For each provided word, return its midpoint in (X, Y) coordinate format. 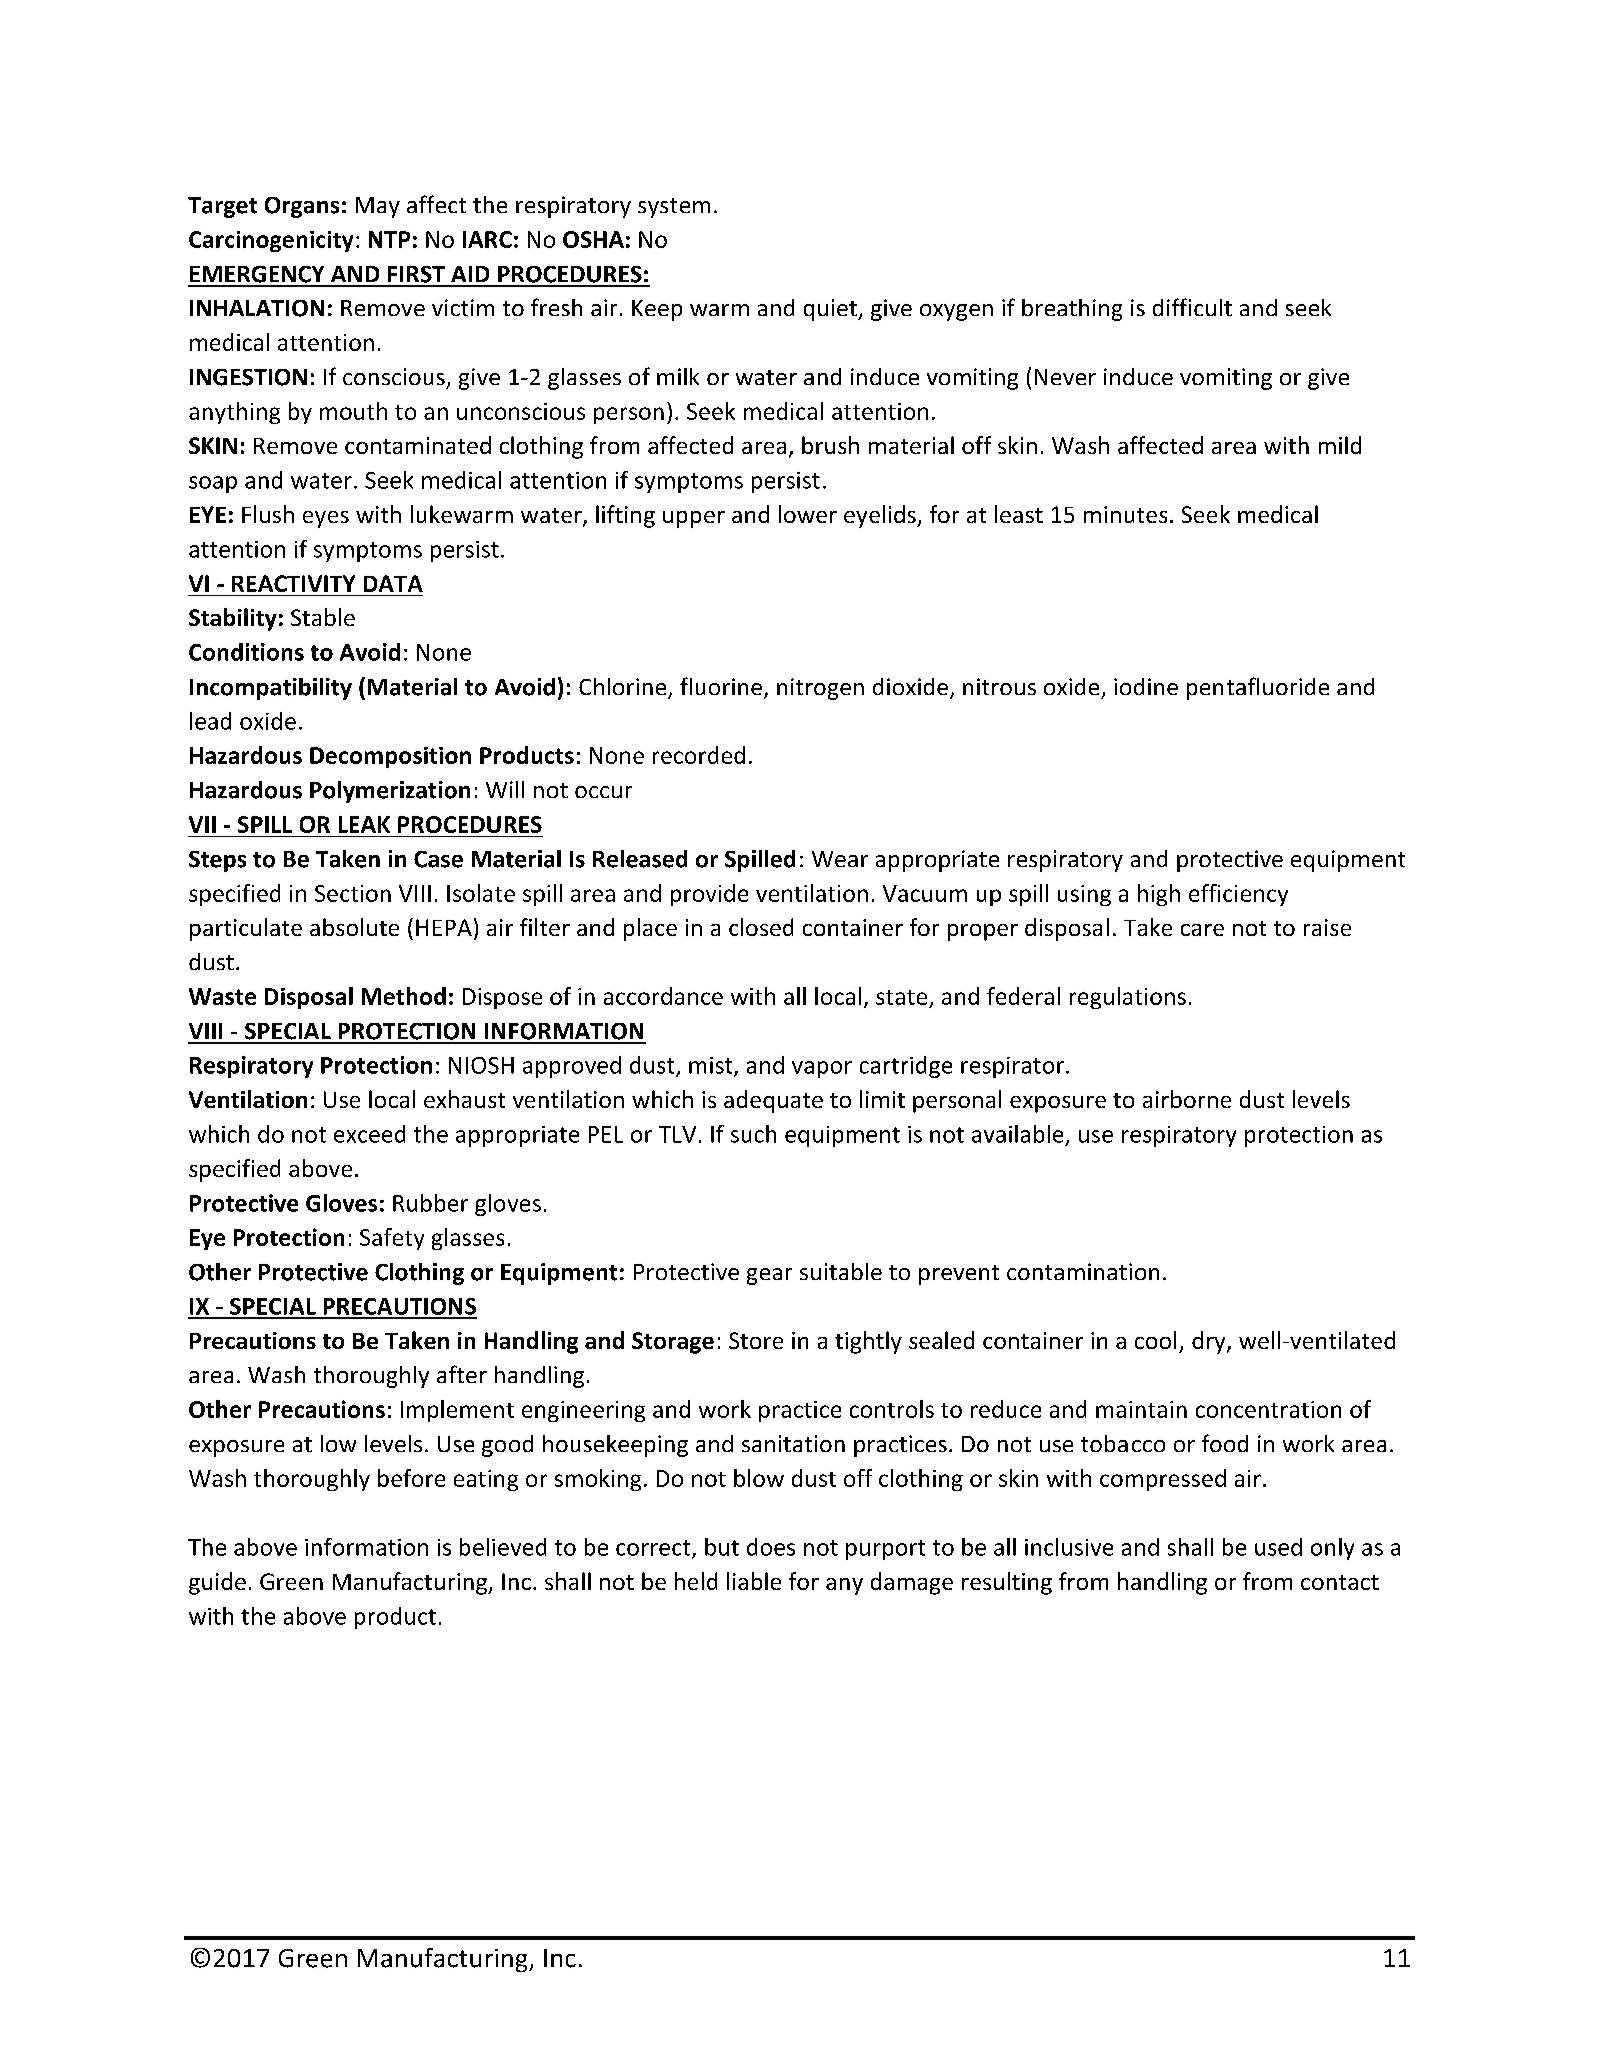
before (411, 1478)
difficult (1192, 307)
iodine (1146, 686)
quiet (831, 310)
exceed (369, 1134)
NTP (389, 239)
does (771, 1547)
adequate (773, 1101)
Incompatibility (271, 689)
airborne (1187, 1099)
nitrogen (820, 689)
